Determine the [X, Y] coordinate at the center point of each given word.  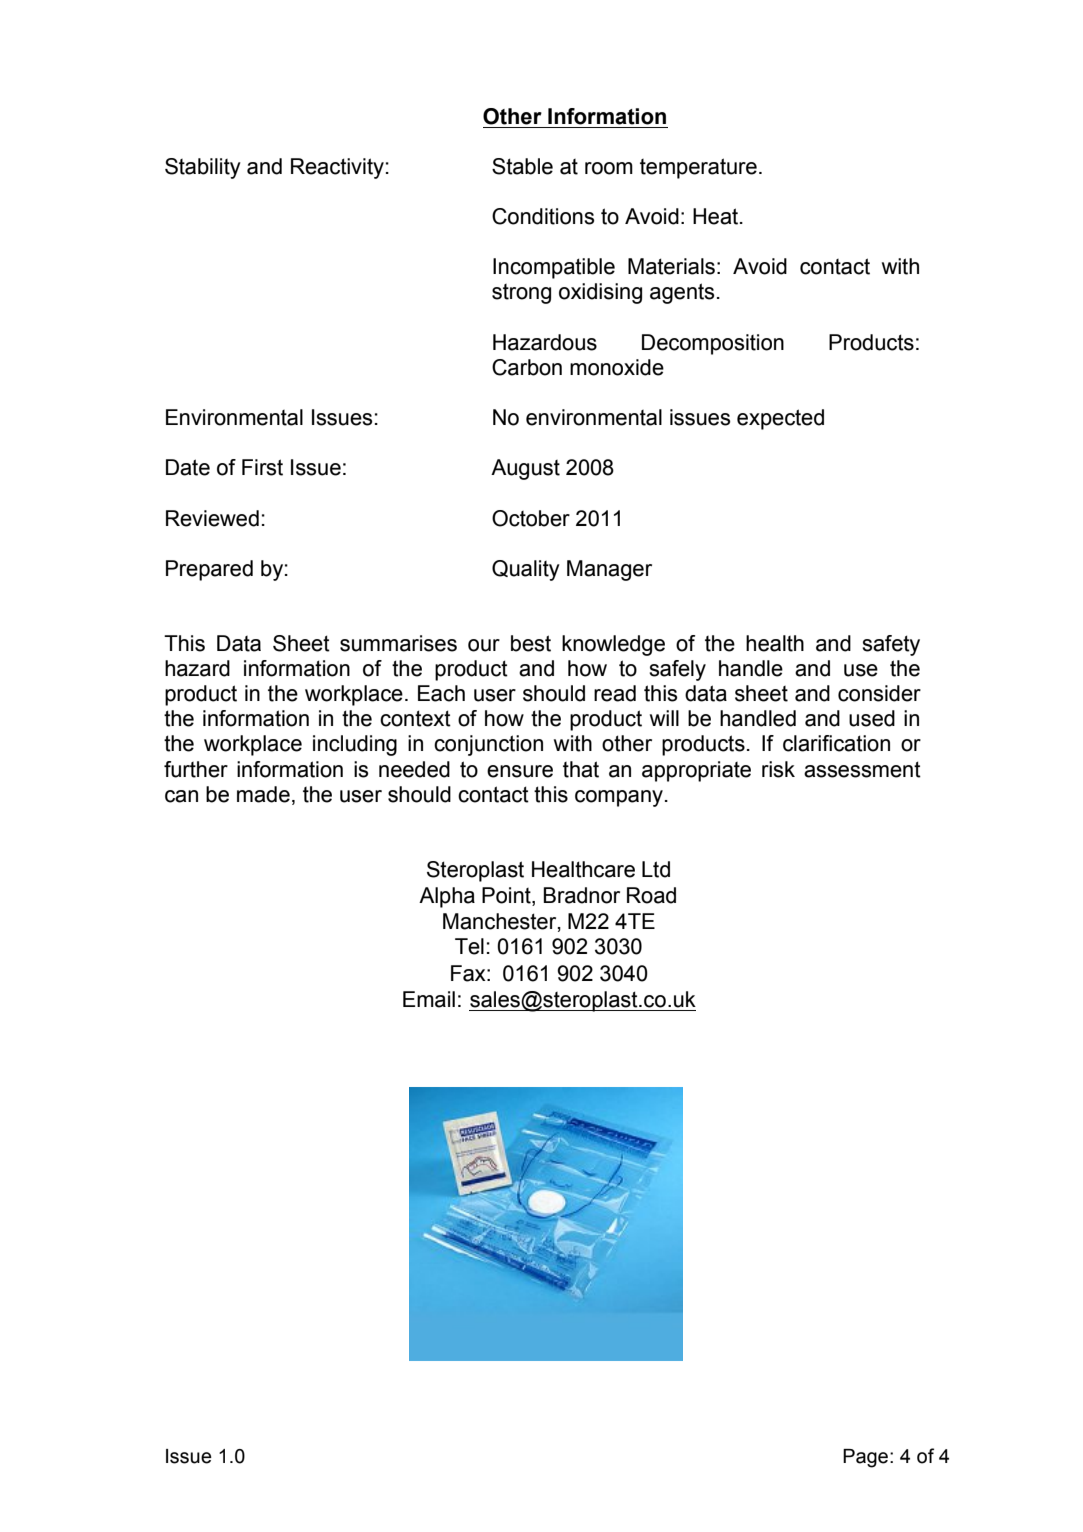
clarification [836, 743]
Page [867, 1458]
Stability [203, 168]
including [355, 745]
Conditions [543, 216]
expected [780, 419]
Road [651, 895]
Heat [717, 216]
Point [507, 896]
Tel [469, 946]
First [262, 467]
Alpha [447, 897]
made [263, 794]
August [525, 469]
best [531, 643]
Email [429, 999]
